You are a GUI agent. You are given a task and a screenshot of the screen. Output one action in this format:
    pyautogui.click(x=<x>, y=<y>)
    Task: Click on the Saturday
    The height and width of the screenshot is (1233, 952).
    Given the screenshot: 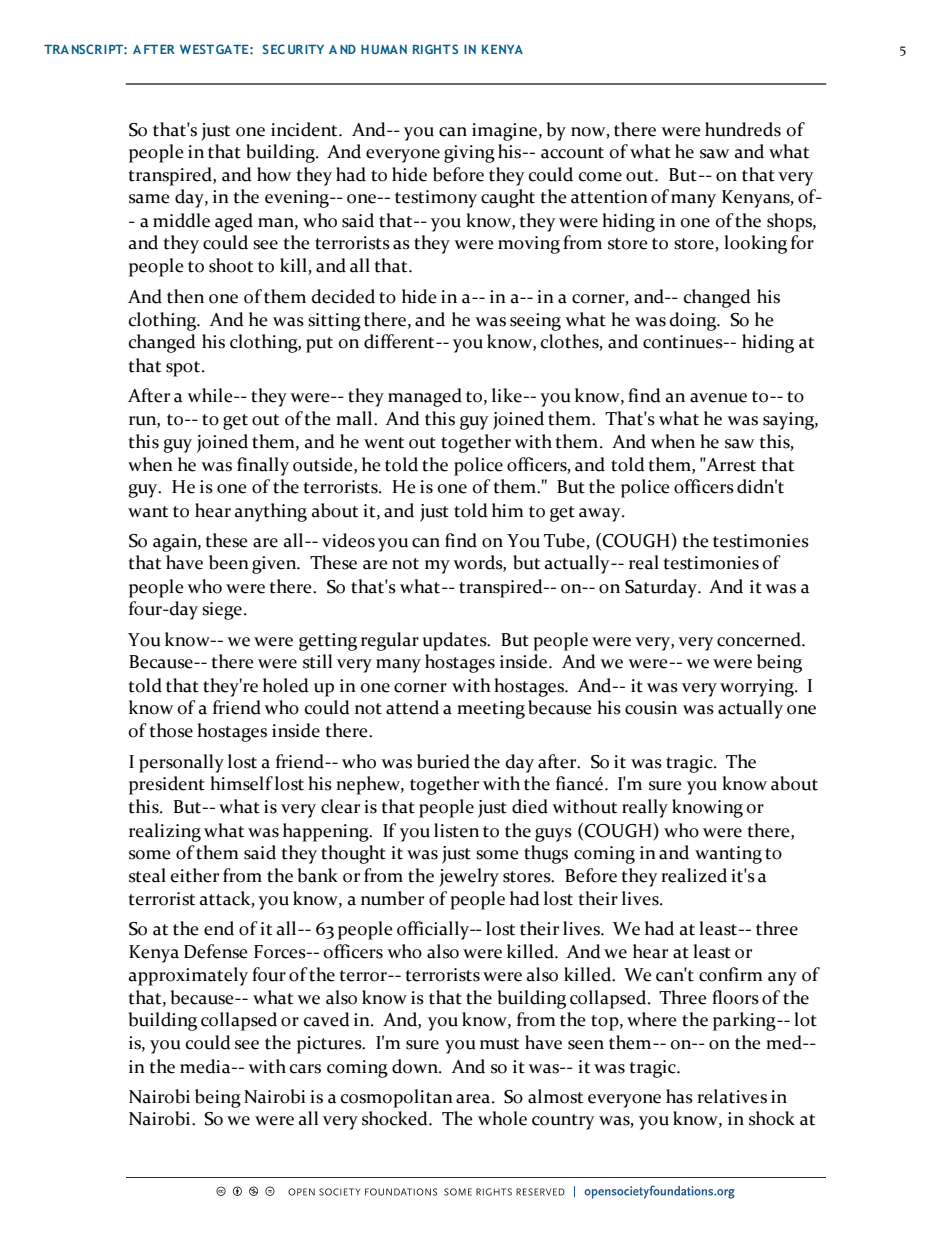 What is the action you would take?
    pyautogui.click(x=662, y=588)
